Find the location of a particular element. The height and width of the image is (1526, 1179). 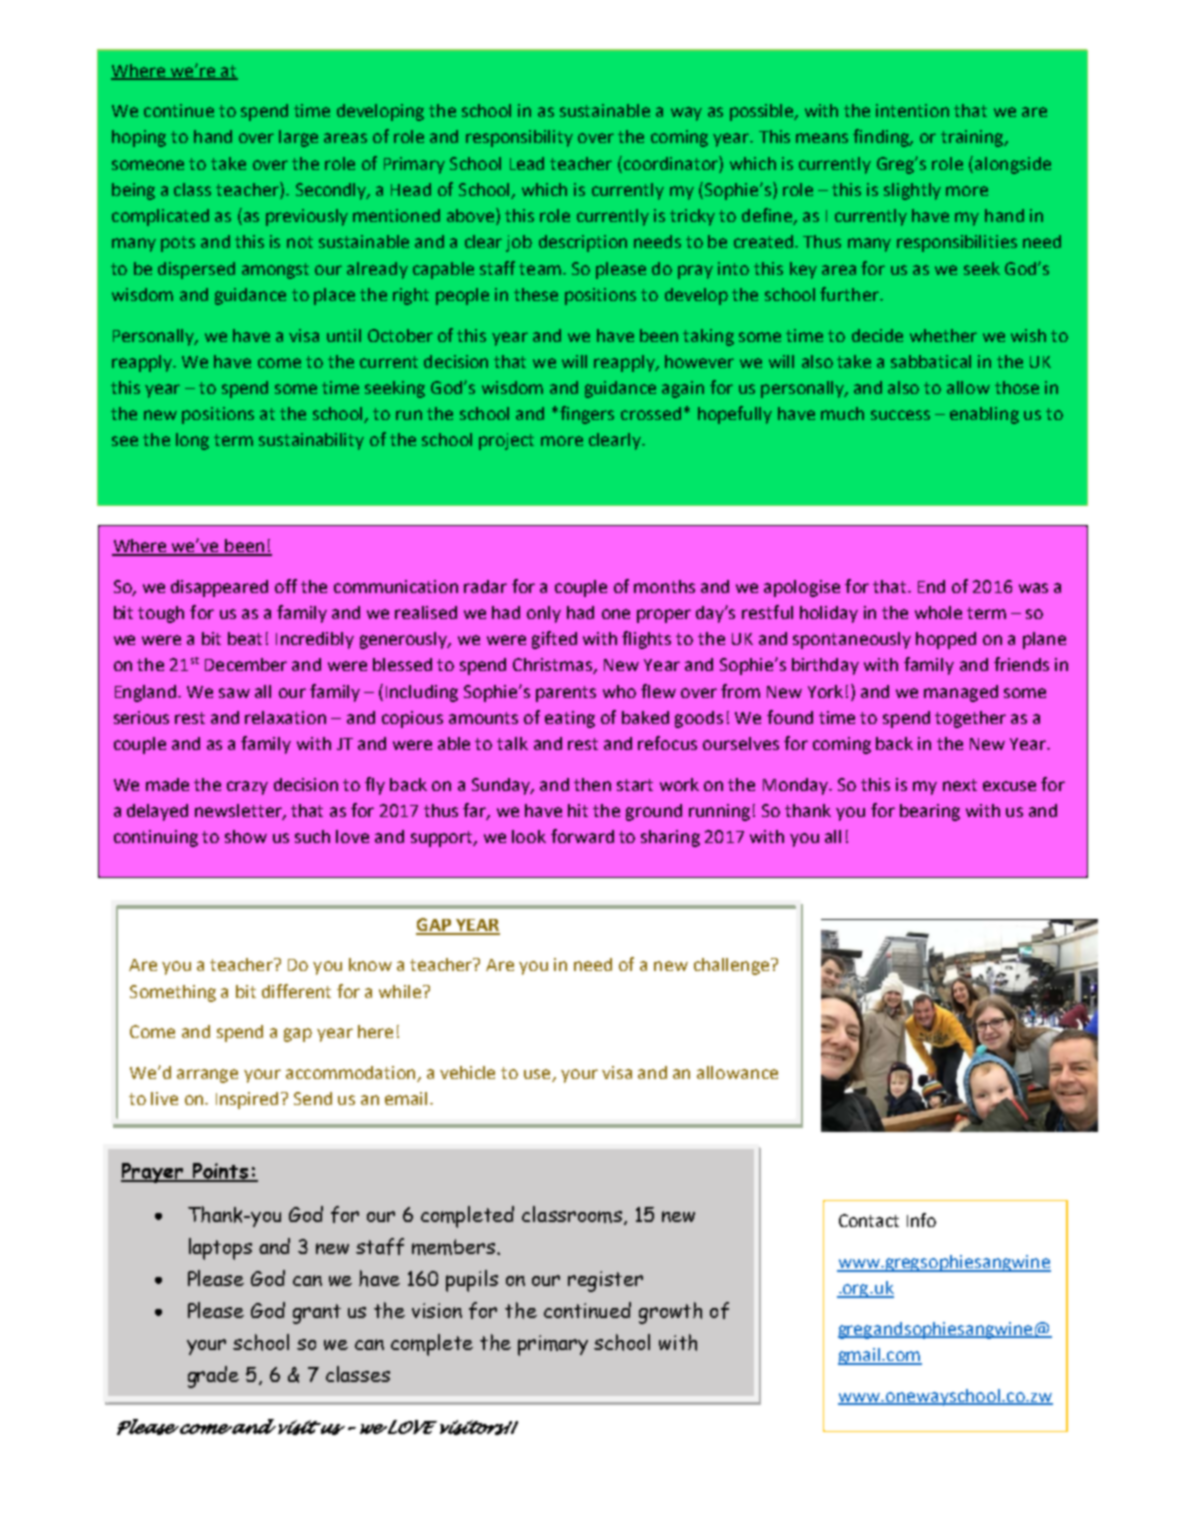

sabbatical is located at coordinates (931, 361).
